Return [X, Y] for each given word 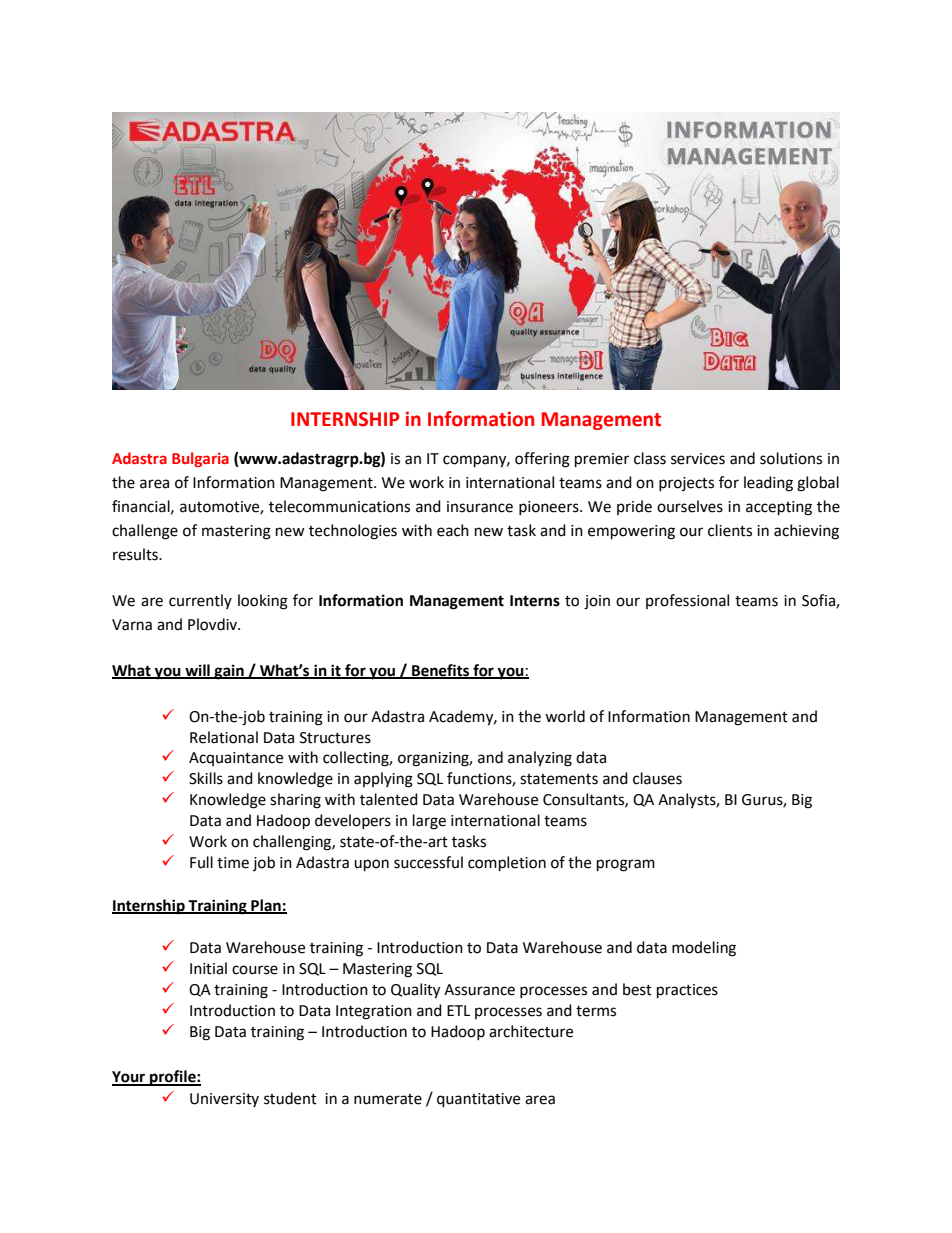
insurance [480, 507]
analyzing [540, 759]
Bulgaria [200, 459]
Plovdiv [213, 624]
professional [687, 601]
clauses [657, 778]
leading [768, 484]
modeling [704, 949]
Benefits [441, 671]
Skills [206, 778]
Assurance [479, 990]
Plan [266, 906]
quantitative [478, 1100]
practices [687, 991]
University [224, 1100]
